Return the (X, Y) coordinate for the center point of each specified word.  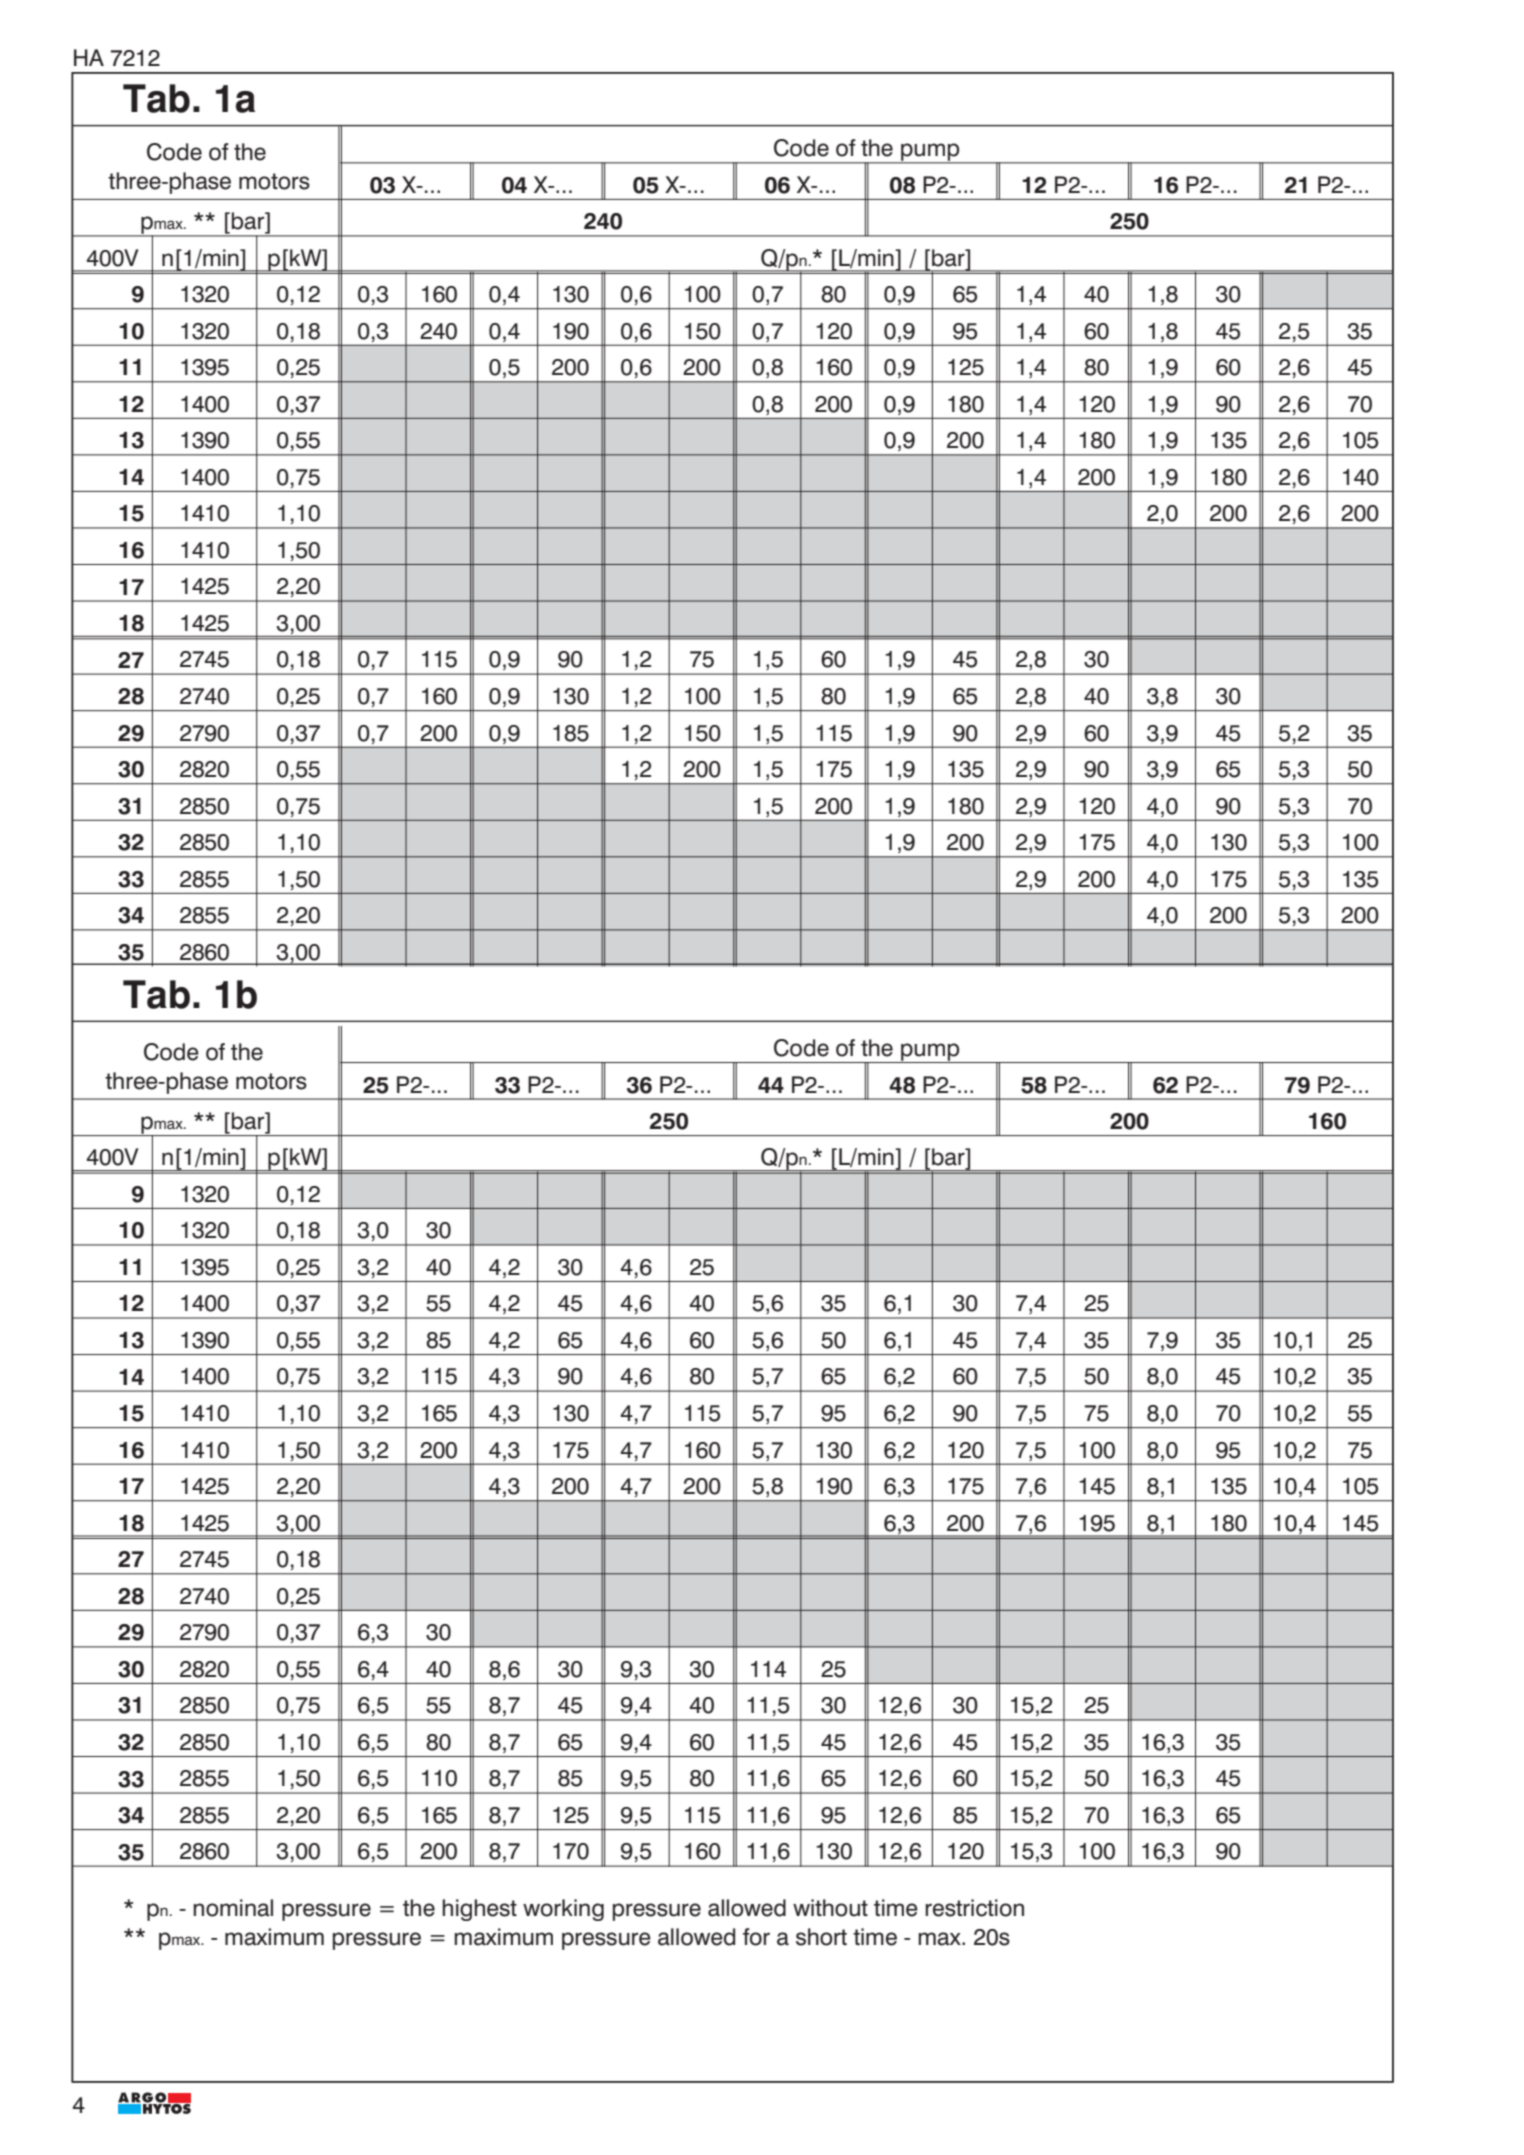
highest (479, 1910)
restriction (974, 1908)
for (756, 1937)
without (830, 1908)
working (563, 1910)
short (821, 1937)
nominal (233, 1908)
